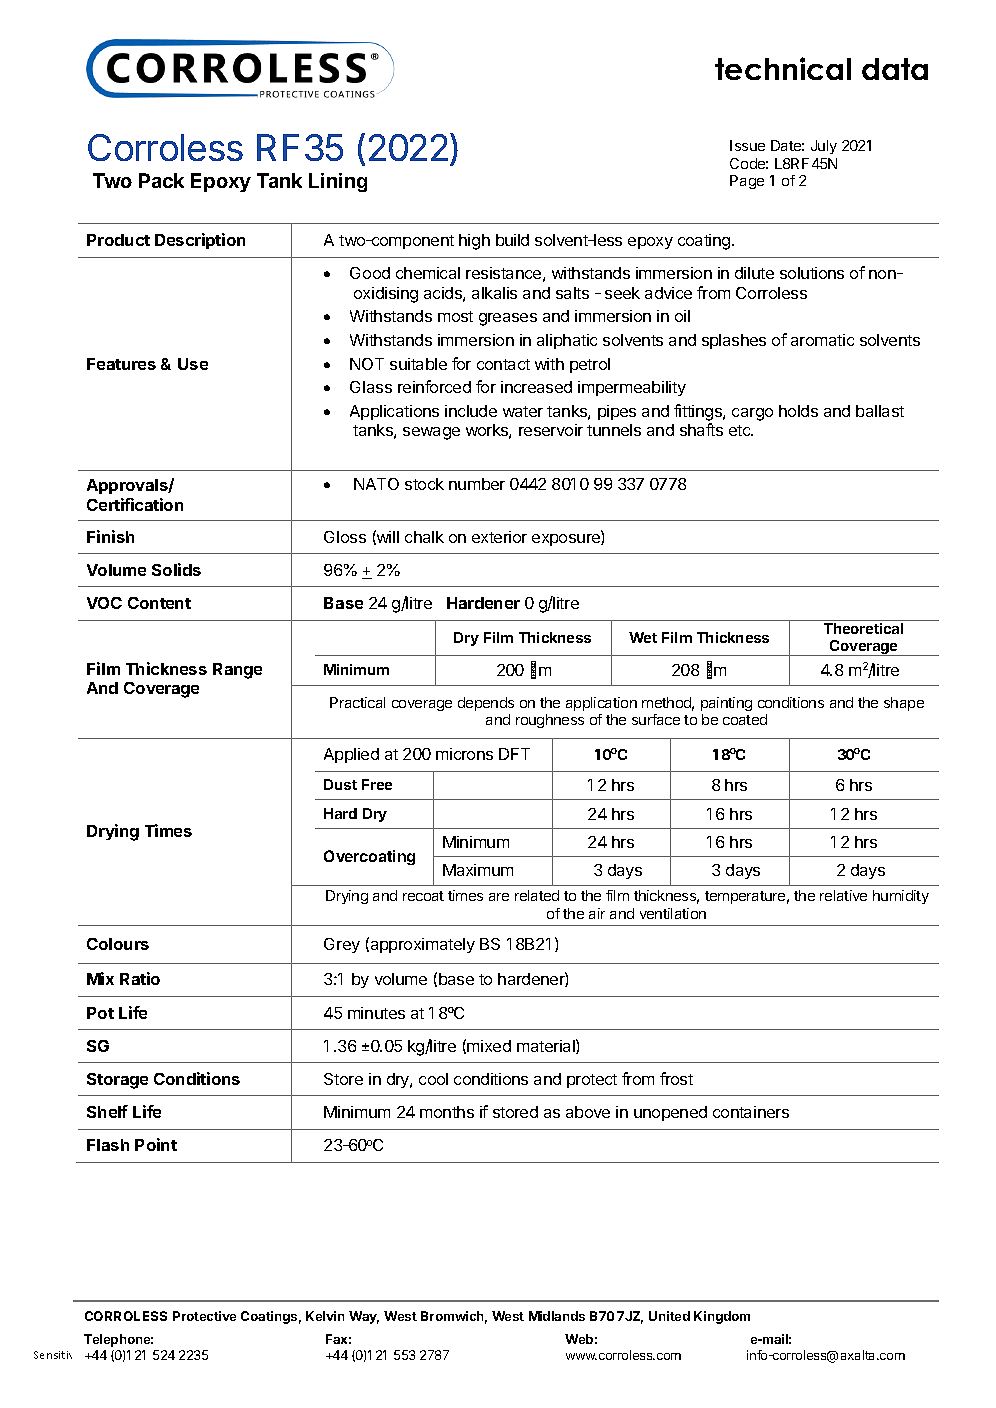  Describe the element at coordinates (783, 68) in the screenshot. I see `technical` at that location.
